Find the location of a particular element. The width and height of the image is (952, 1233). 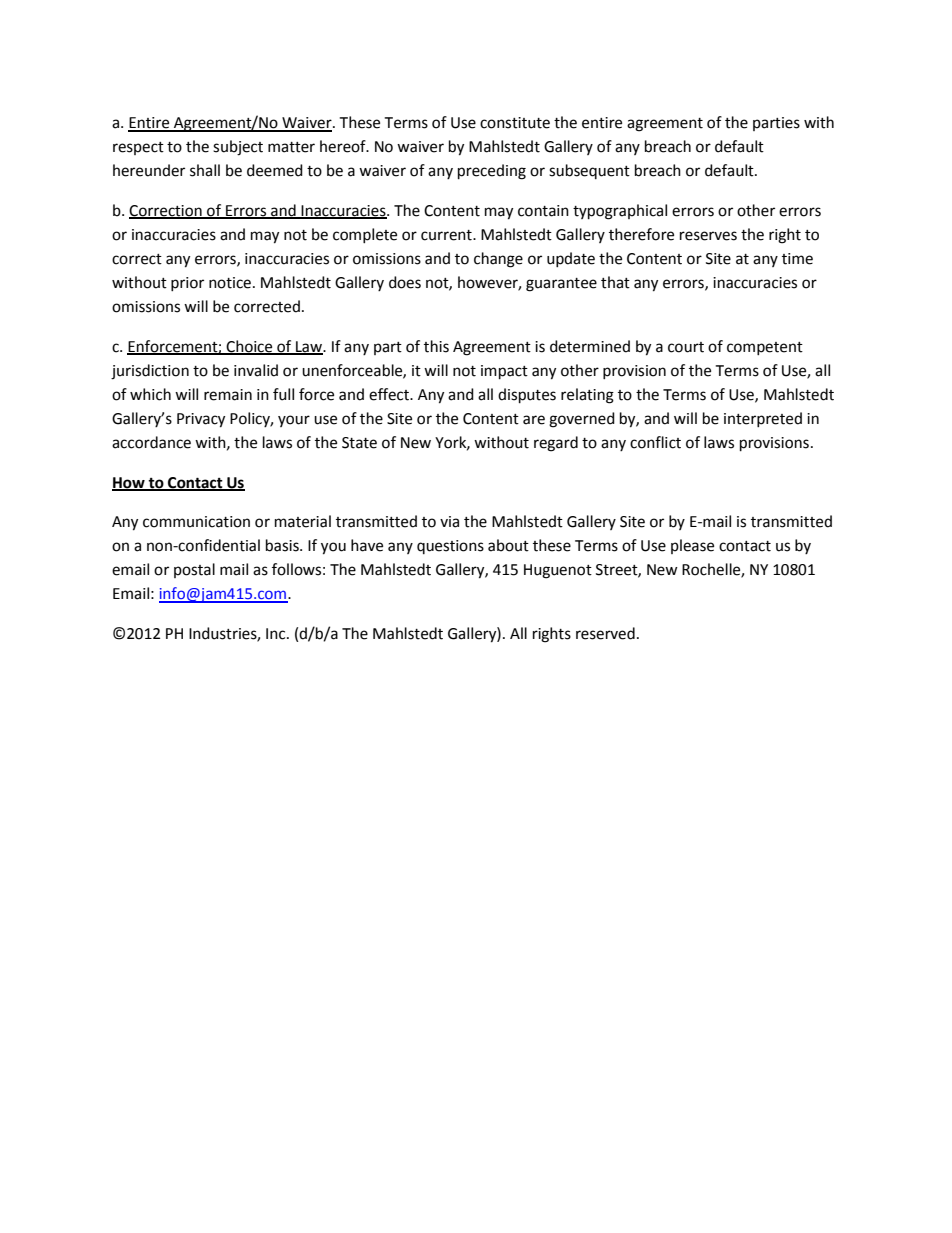

Inc is located at coordinates (277, 634).
